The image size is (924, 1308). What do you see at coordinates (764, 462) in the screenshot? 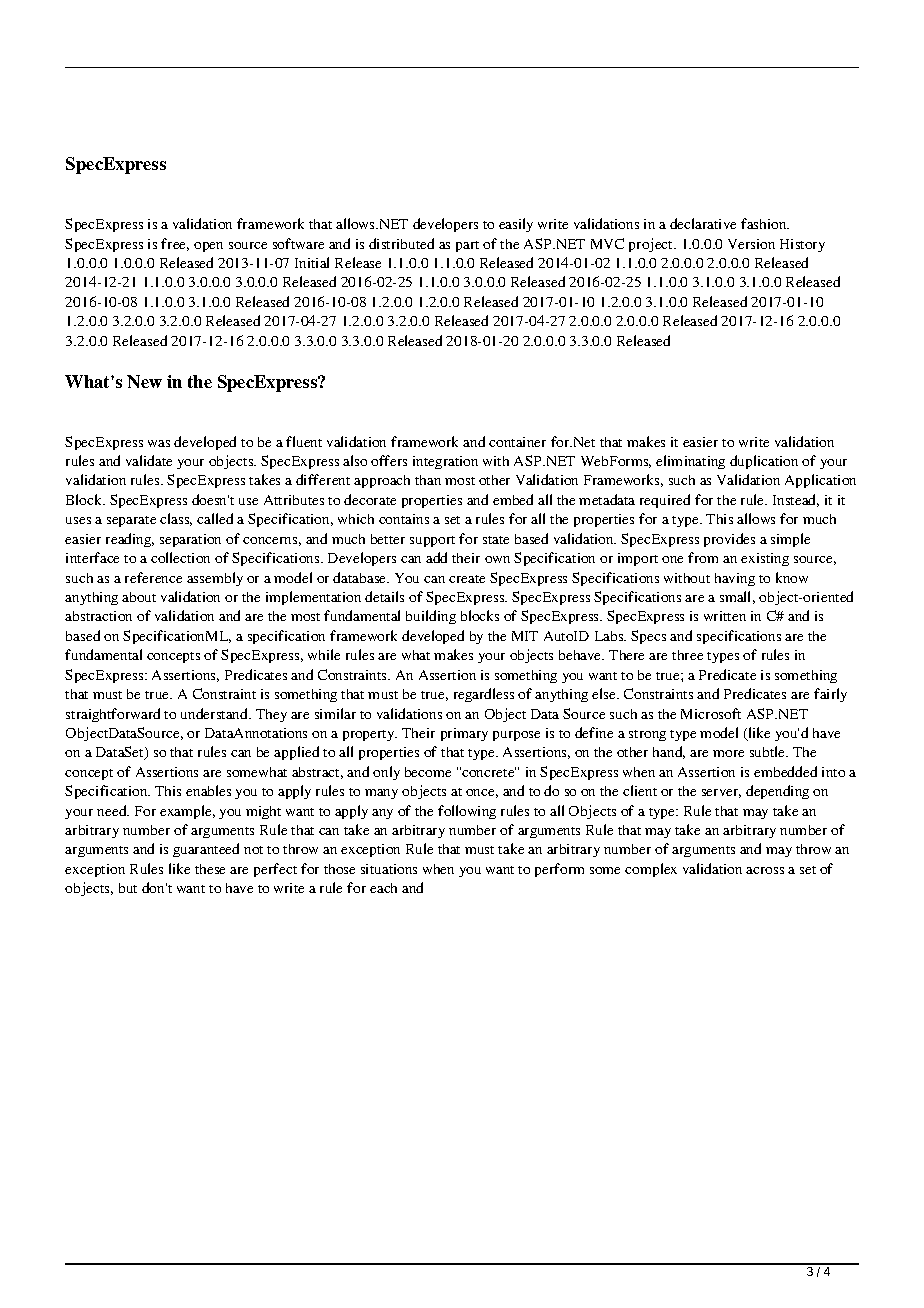
I see `duplication` at bounding box center [764, 462].
